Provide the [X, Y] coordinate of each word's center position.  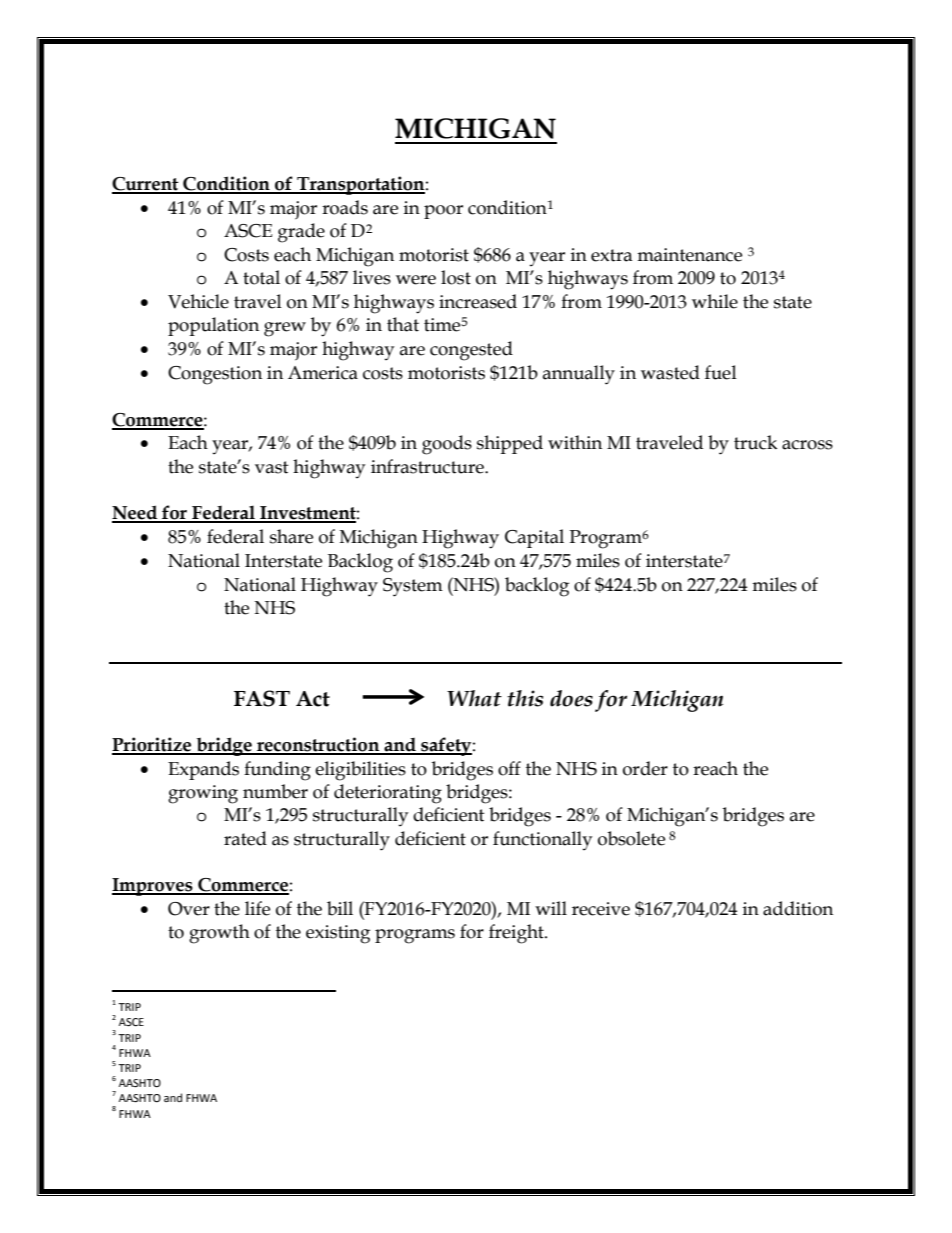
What [474, 698]
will [551, 908]
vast [272, 467]
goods [447, 445]
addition [798, 908]
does [571, 698]
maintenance [689, 255]
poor [443, 212]
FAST [262, 698]
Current [146, 185]
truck [755, 442]
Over [189, 909]
